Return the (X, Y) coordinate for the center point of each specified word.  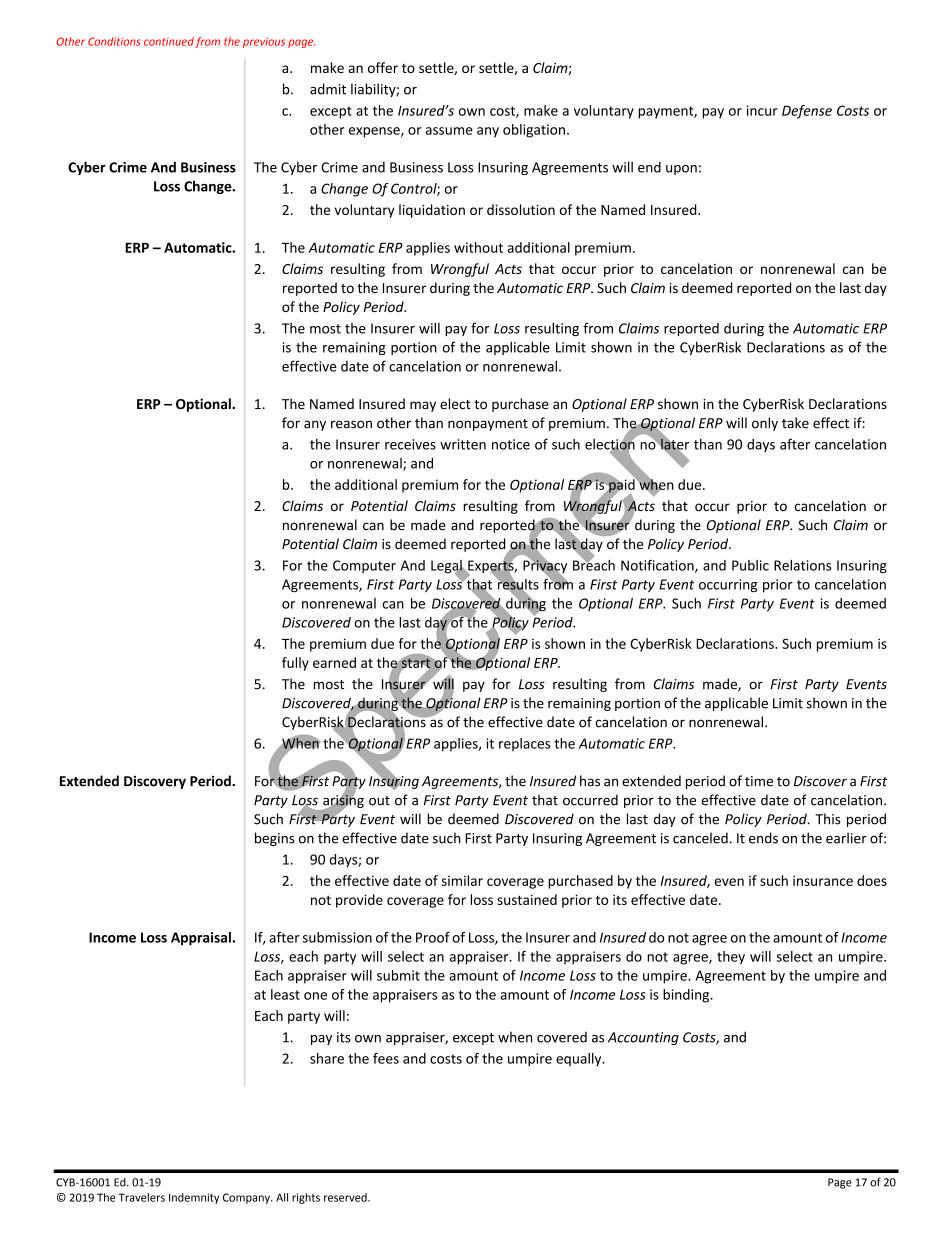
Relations (802, 565)
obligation (534, 131)
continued (169, 41)
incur (762, 110)
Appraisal (202, 939)
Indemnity (194, 1198)
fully (295, 664)
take (795, 423)
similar (462, 880)
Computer (364, 566)
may (423, 406)
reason (351, 424)
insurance (823, 880)
